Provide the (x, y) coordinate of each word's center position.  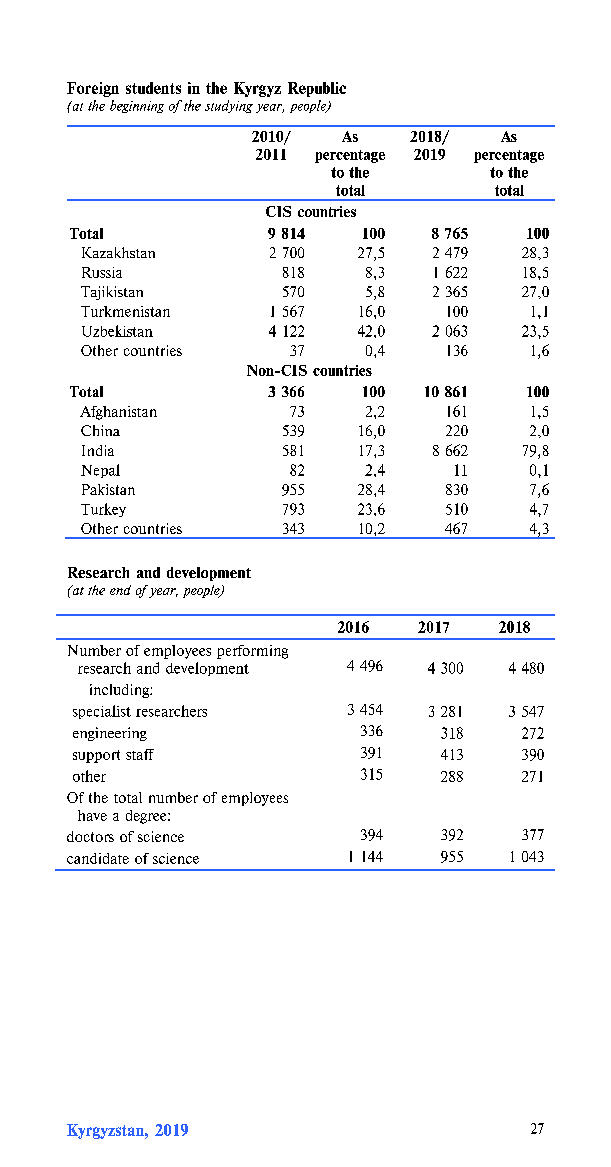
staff (140, 754)
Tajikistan (112, 293)
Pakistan (108, 489)
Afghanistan (118, 413)
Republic (317, 89)
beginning (137, 106)
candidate (98, 858)
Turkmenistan (125, 311)
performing (252, 652)
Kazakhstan (118, 252)
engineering (110, 734)
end (120, 590)
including (120, 691)
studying (229, 106)
